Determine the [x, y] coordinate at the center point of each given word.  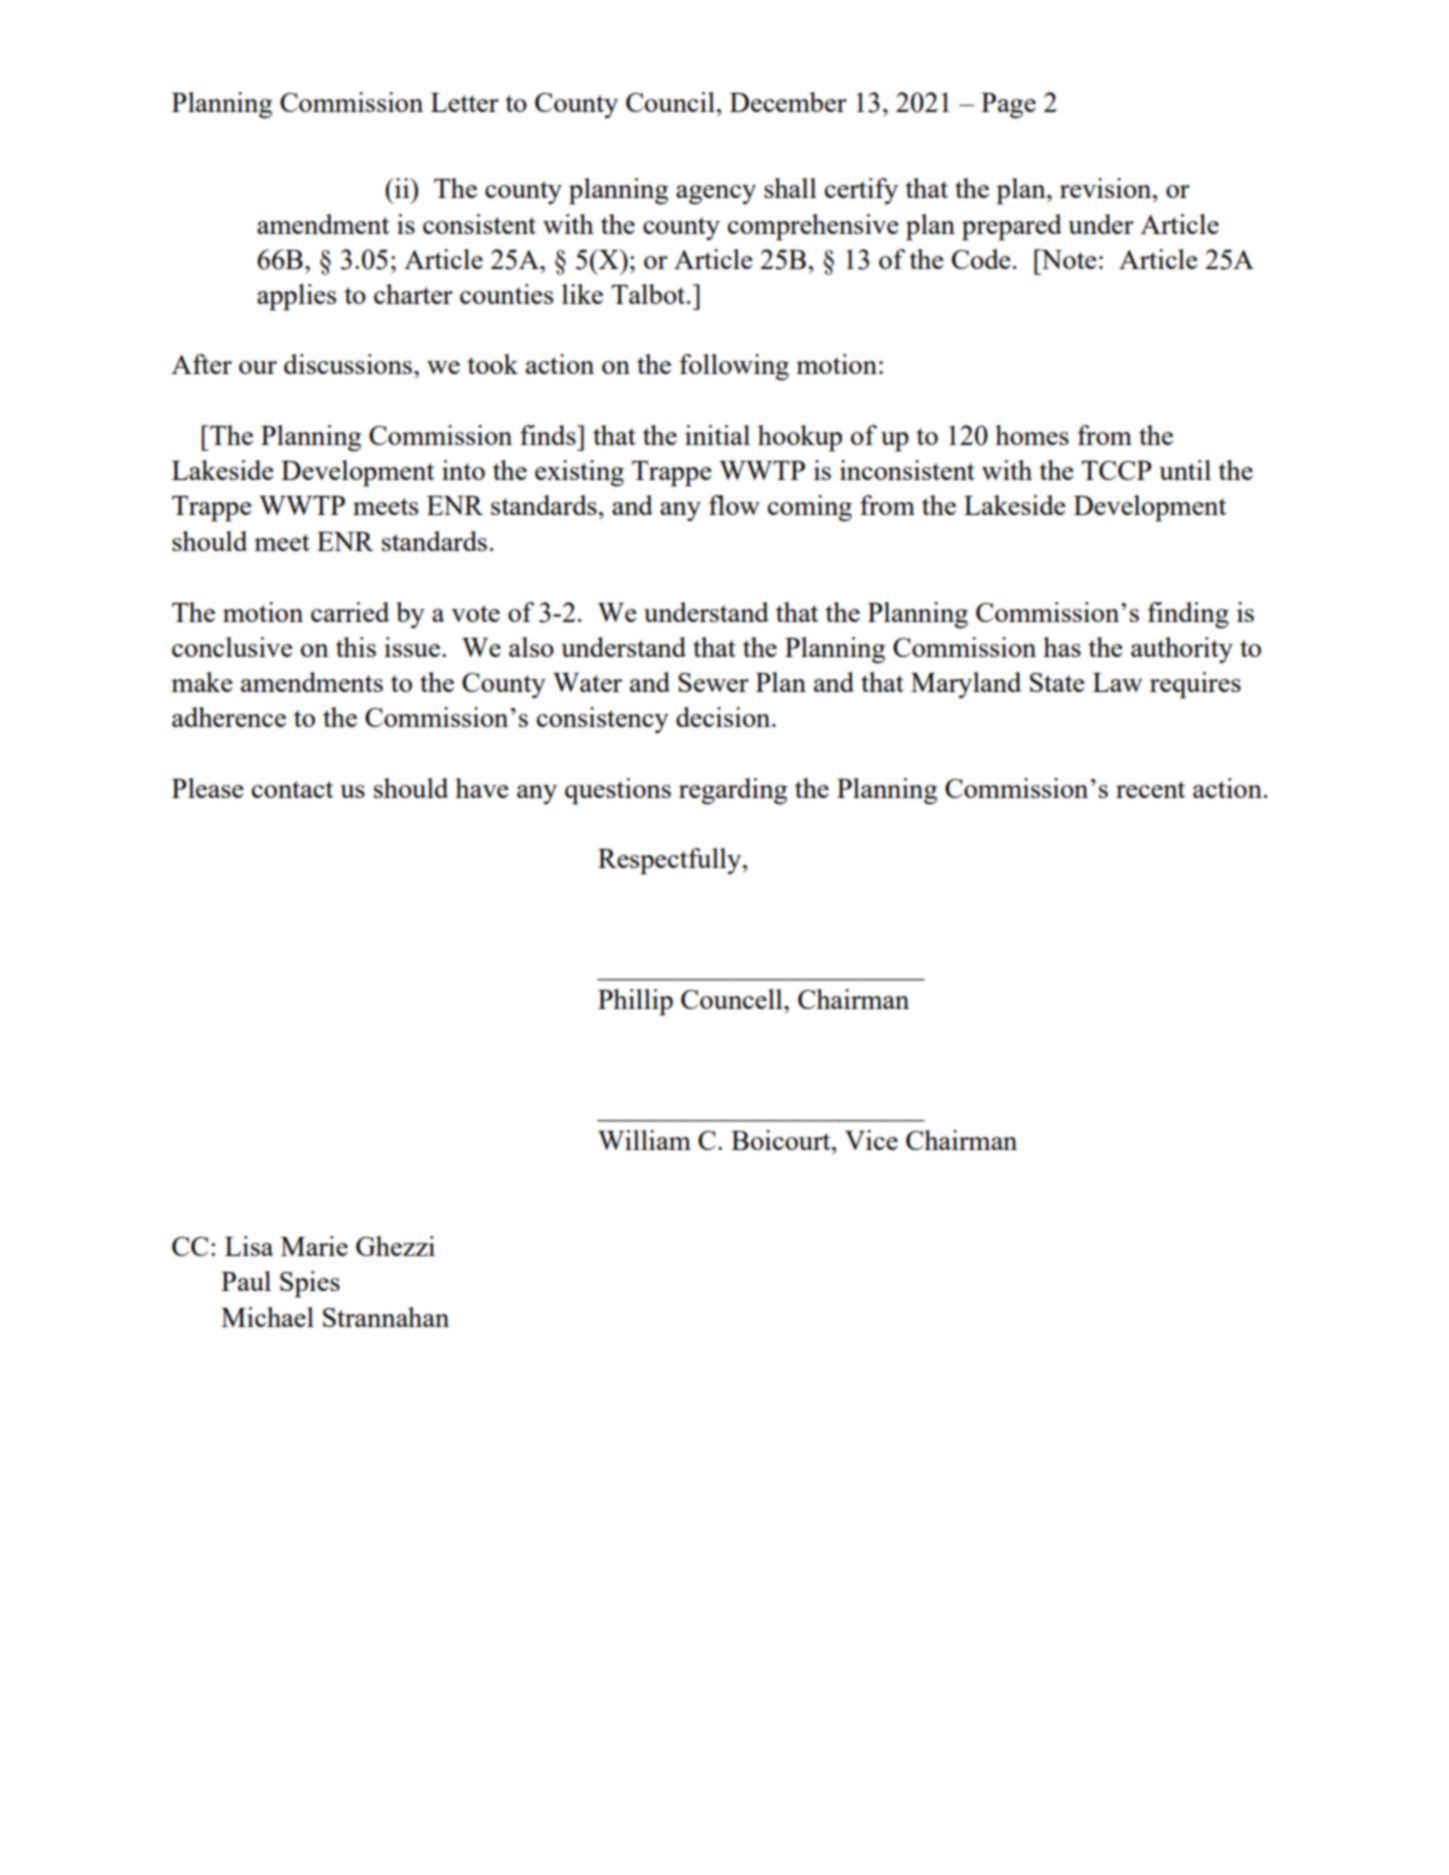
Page [1008, 106]
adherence [229, 717]
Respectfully [671, 861]
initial [717, 435]
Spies [310, 1284]
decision [724, 717]
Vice [871, 1140]
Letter [465, 102]
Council [671, 102]
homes [1032, 435]
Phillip [635, 1002]
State [1057, 682]
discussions [349, 364]
